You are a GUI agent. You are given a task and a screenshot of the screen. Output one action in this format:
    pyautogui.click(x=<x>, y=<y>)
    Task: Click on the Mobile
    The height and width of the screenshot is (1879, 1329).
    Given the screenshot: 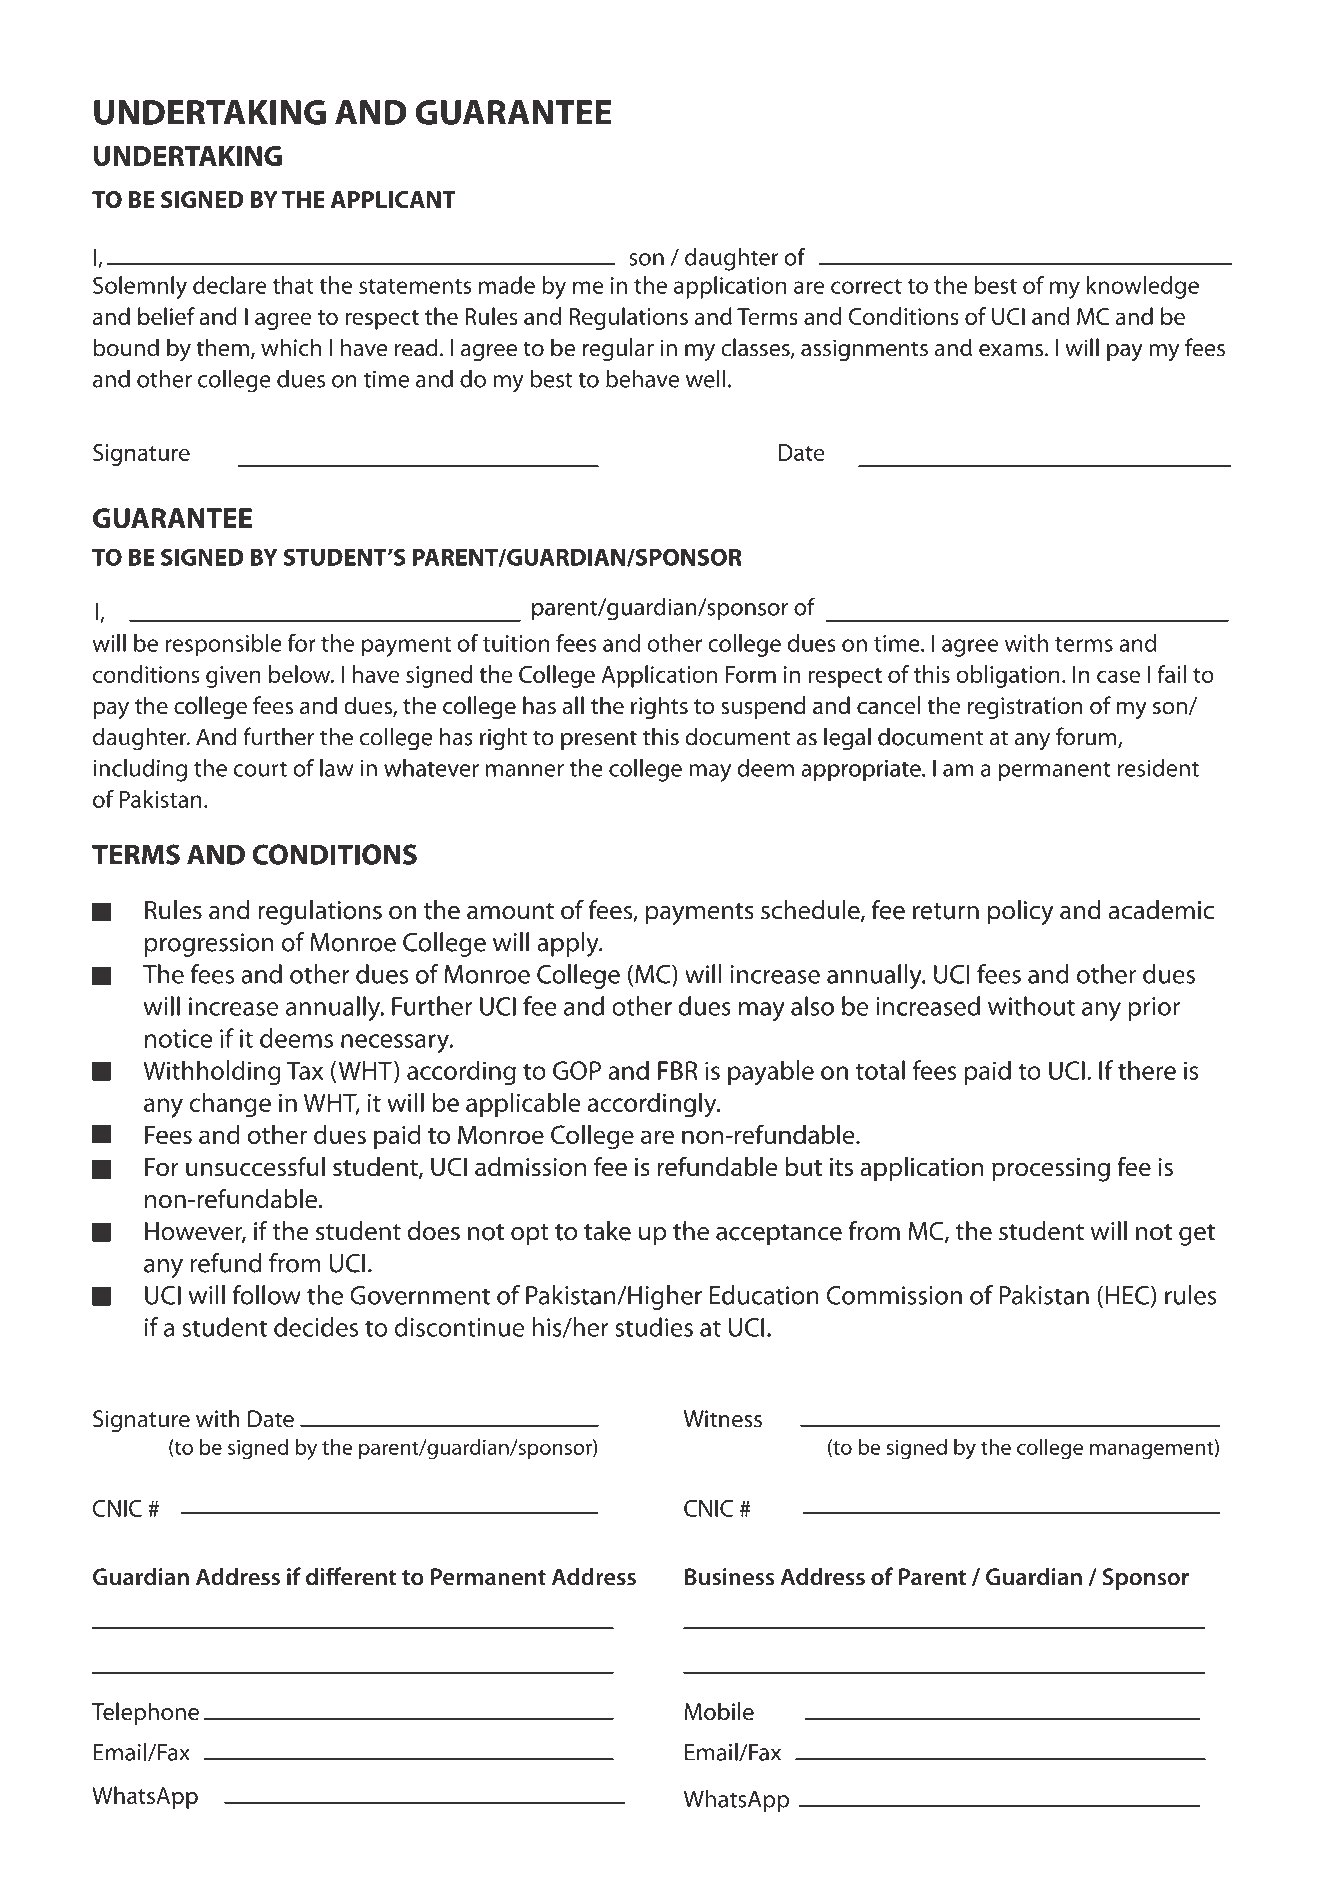 What is the action you would take?
    pyautogui.click(x=719, y=1711)
